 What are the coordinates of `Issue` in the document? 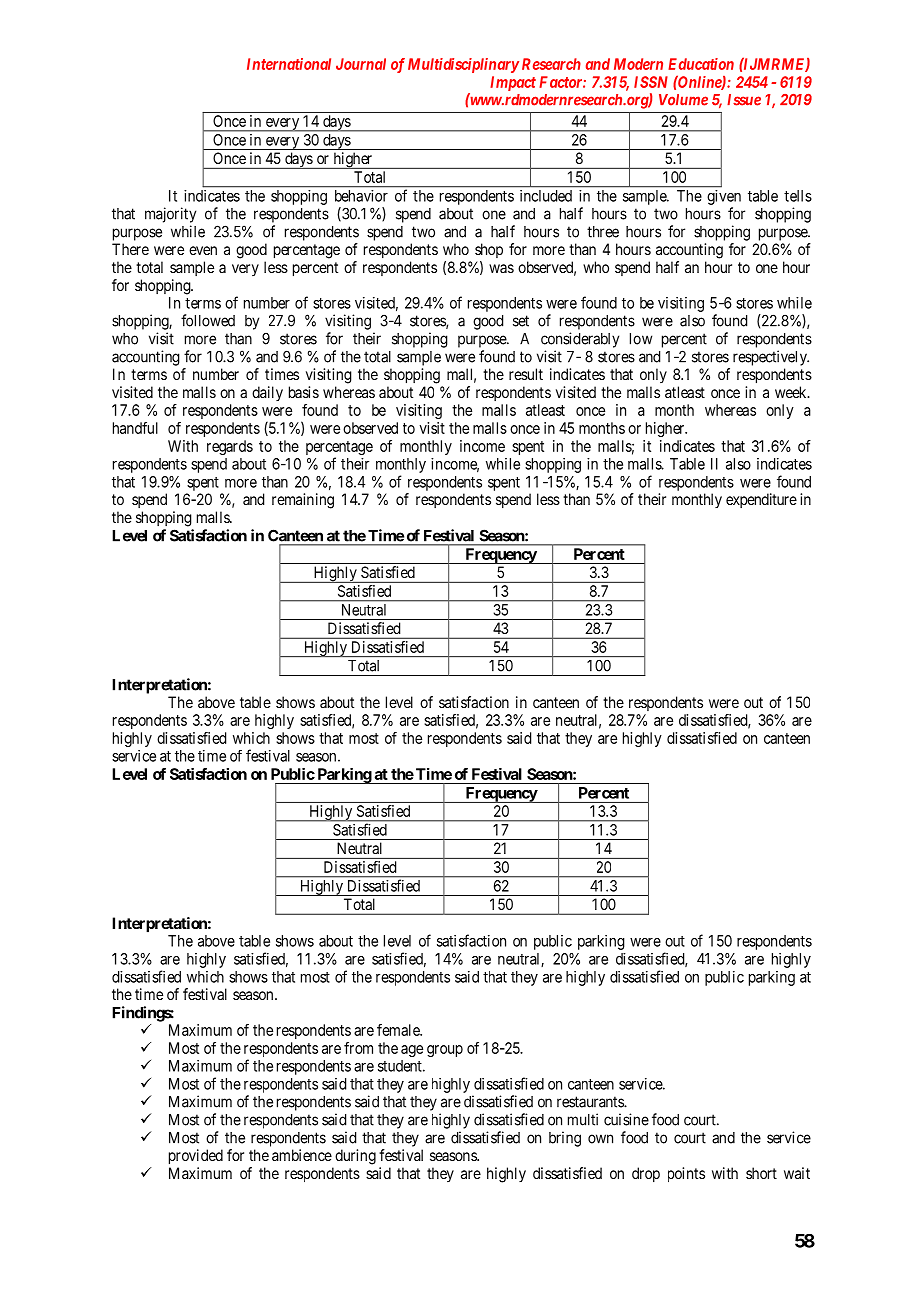 It's located at (744, 100).
